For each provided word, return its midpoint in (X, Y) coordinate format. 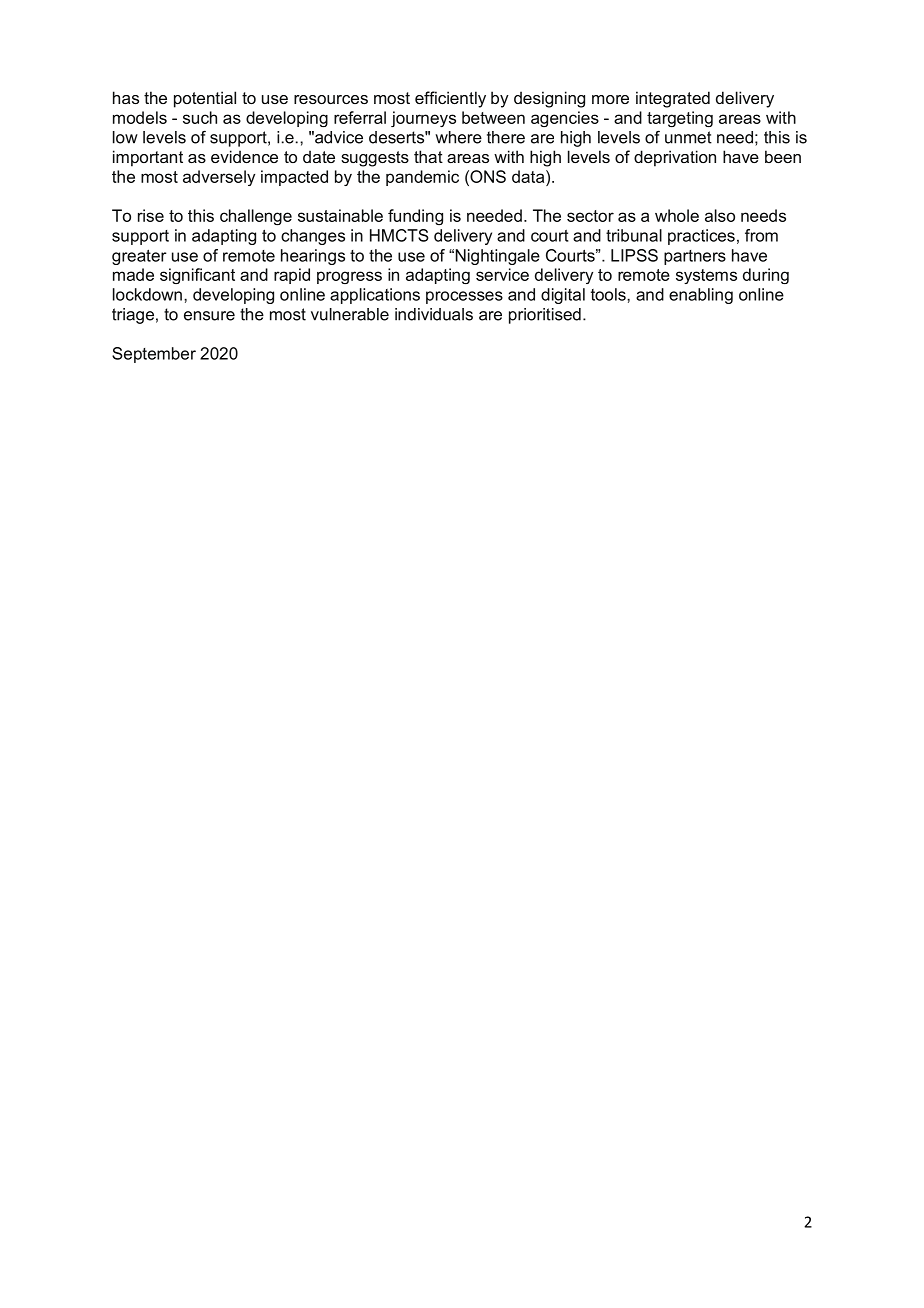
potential (205, 99)
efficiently (450, 99)
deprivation (675, 158)
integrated (673, 99)
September (154, 355)
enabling (701, 296)
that (428, 156)
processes (464, 297)
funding (415, 217)
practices (701, 237)
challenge (256, 217)
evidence (244, 156)
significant (197, 276)
